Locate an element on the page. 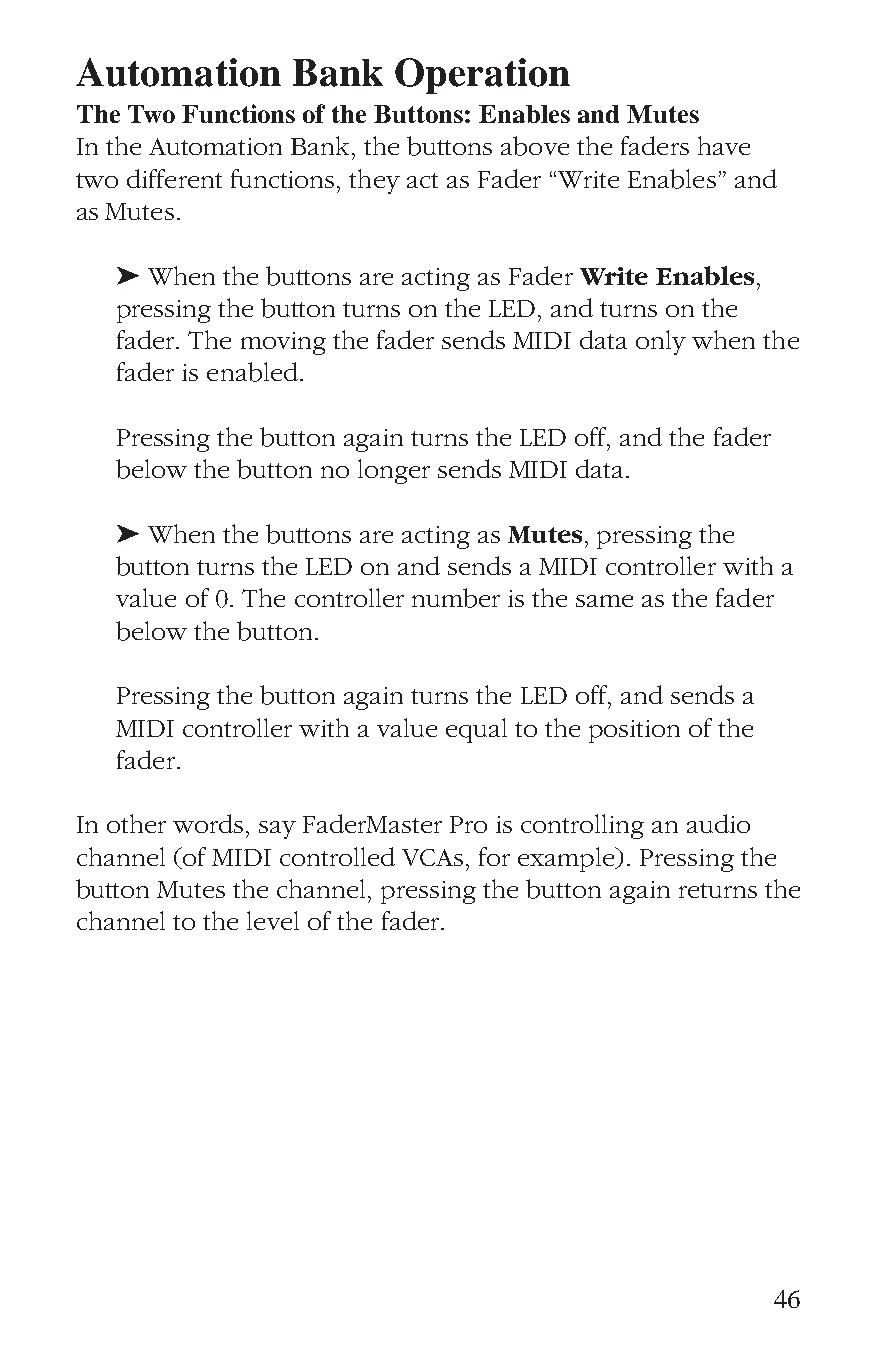 Image resolution: width=887 pixels, height=1372 pixels. different is located at coordinates (174, 178).
